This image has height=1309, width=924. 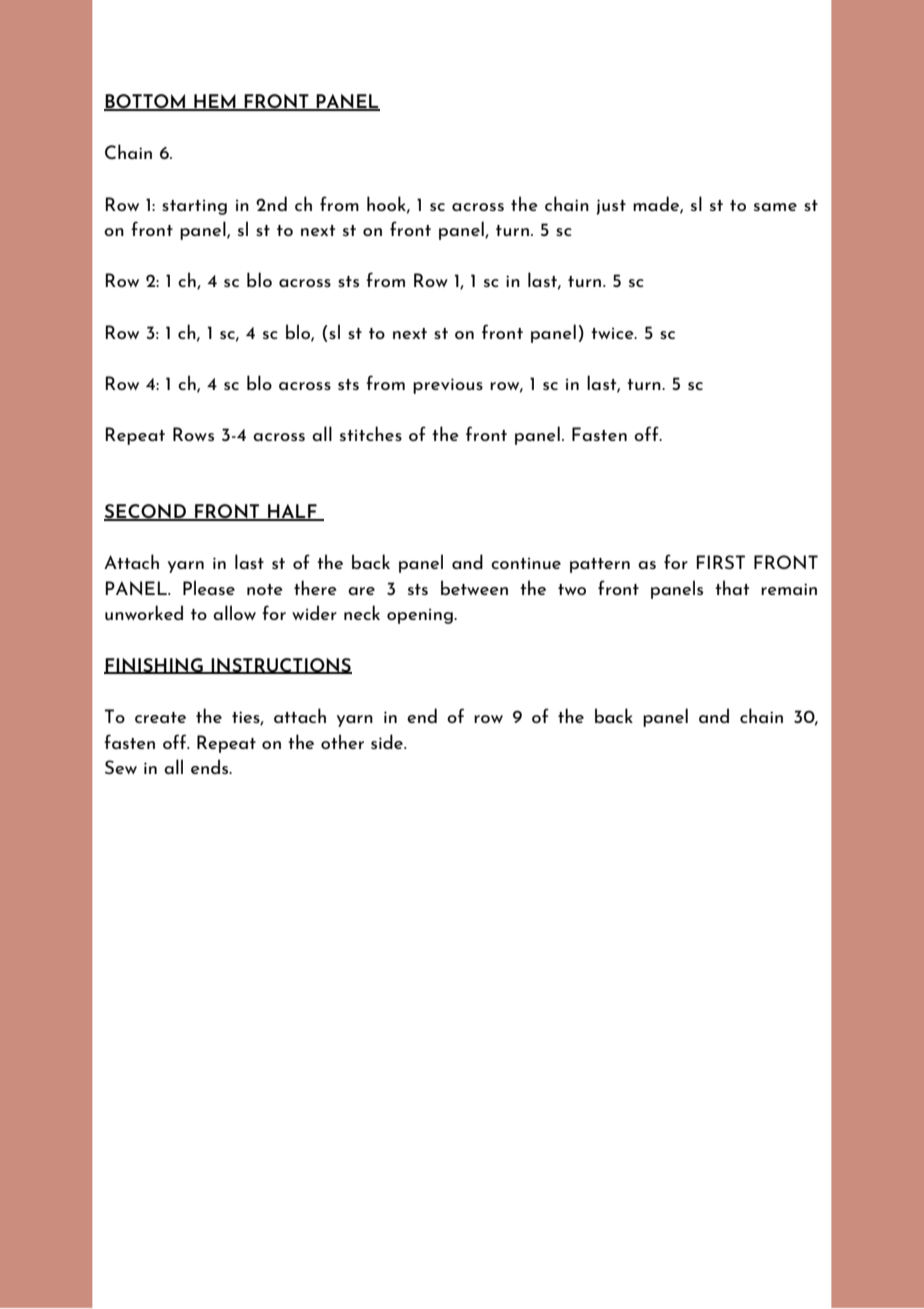 I want to click on previous, so click(x=448, y=386).
